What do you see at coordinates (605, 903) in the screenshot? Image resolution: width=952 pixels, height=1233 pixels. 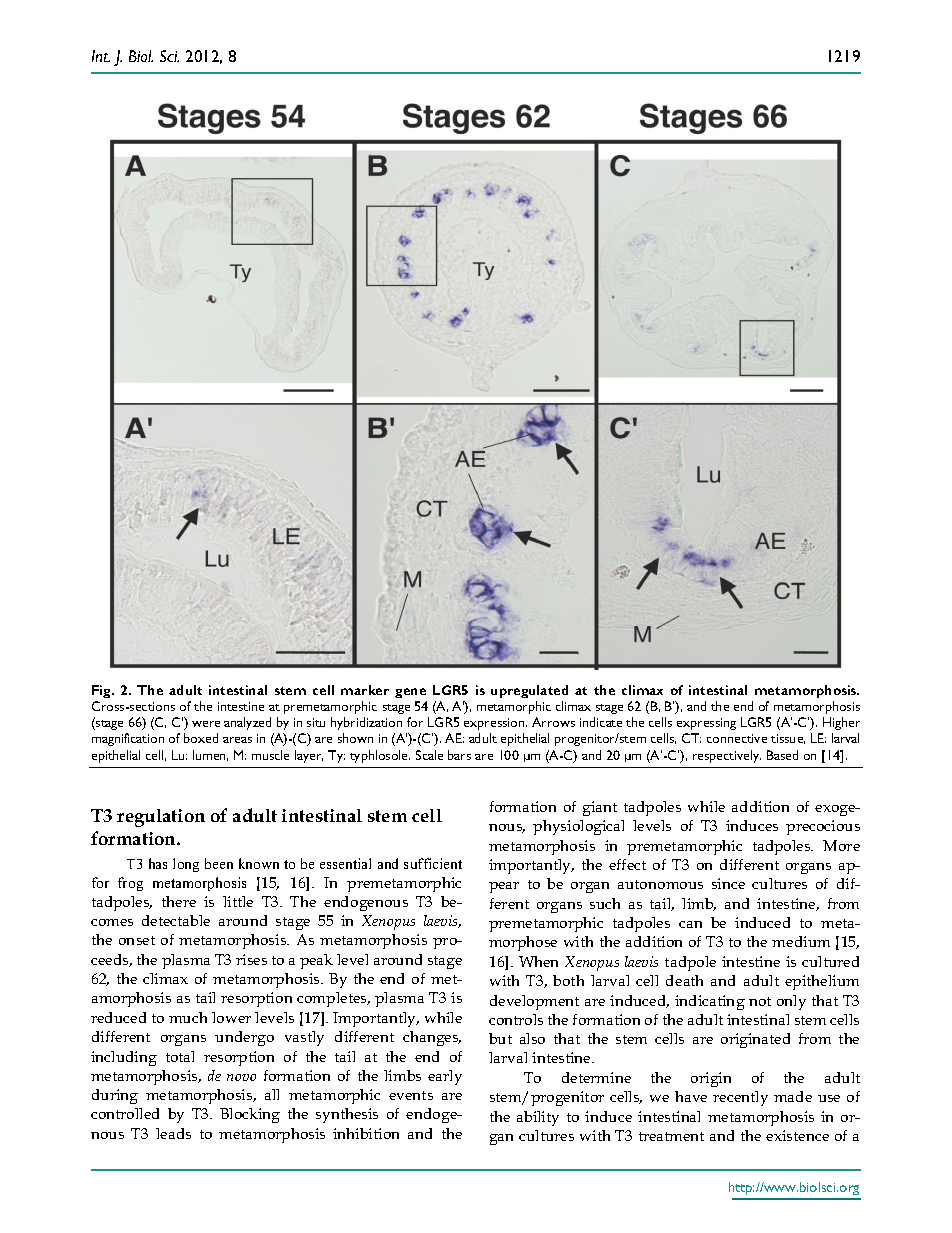 I see `such` at bounding box center [605, 903].
